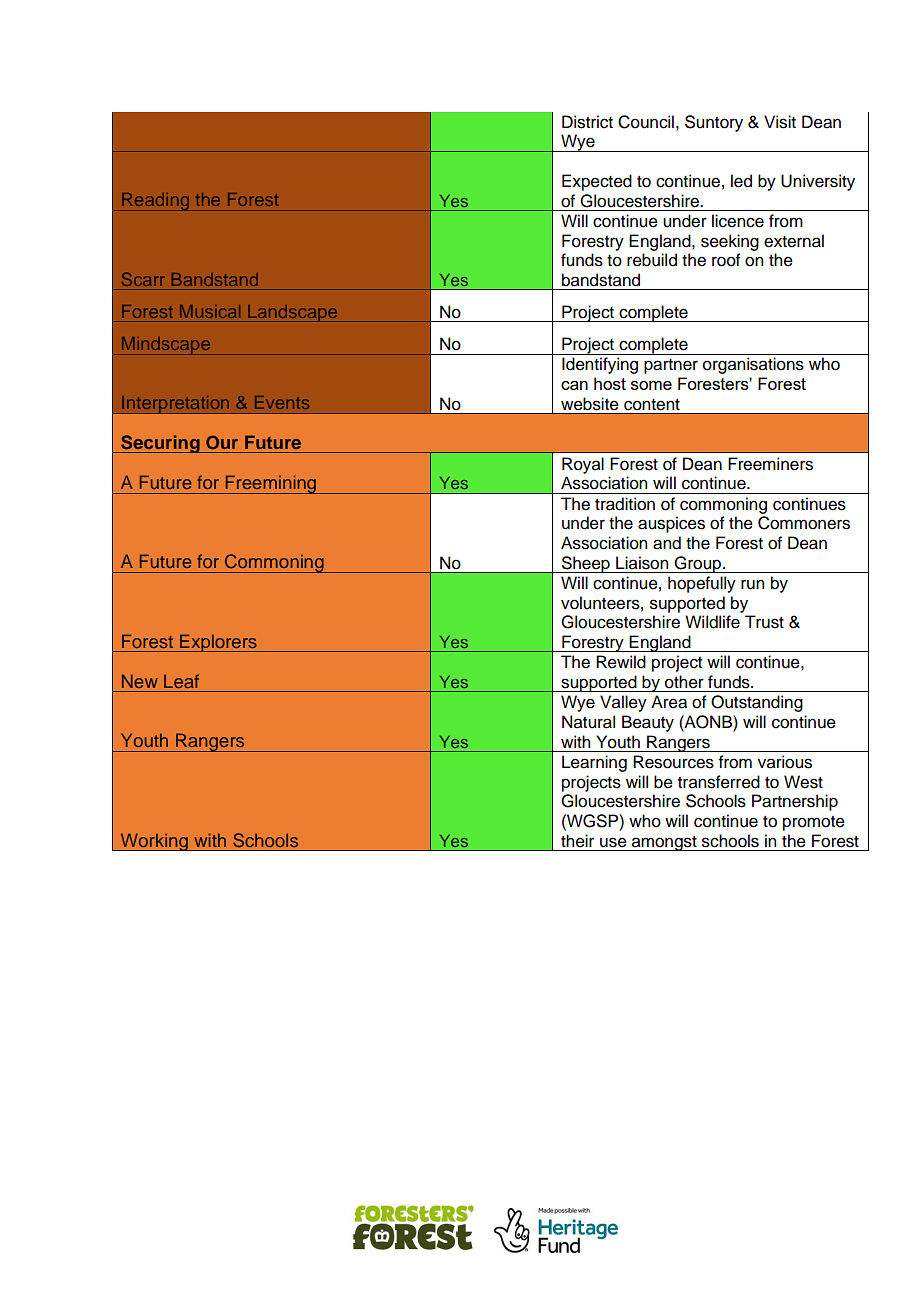 Image resolution: width=924 pixels, height=1308 pixels. I want to click on can, so click(574, 385).
